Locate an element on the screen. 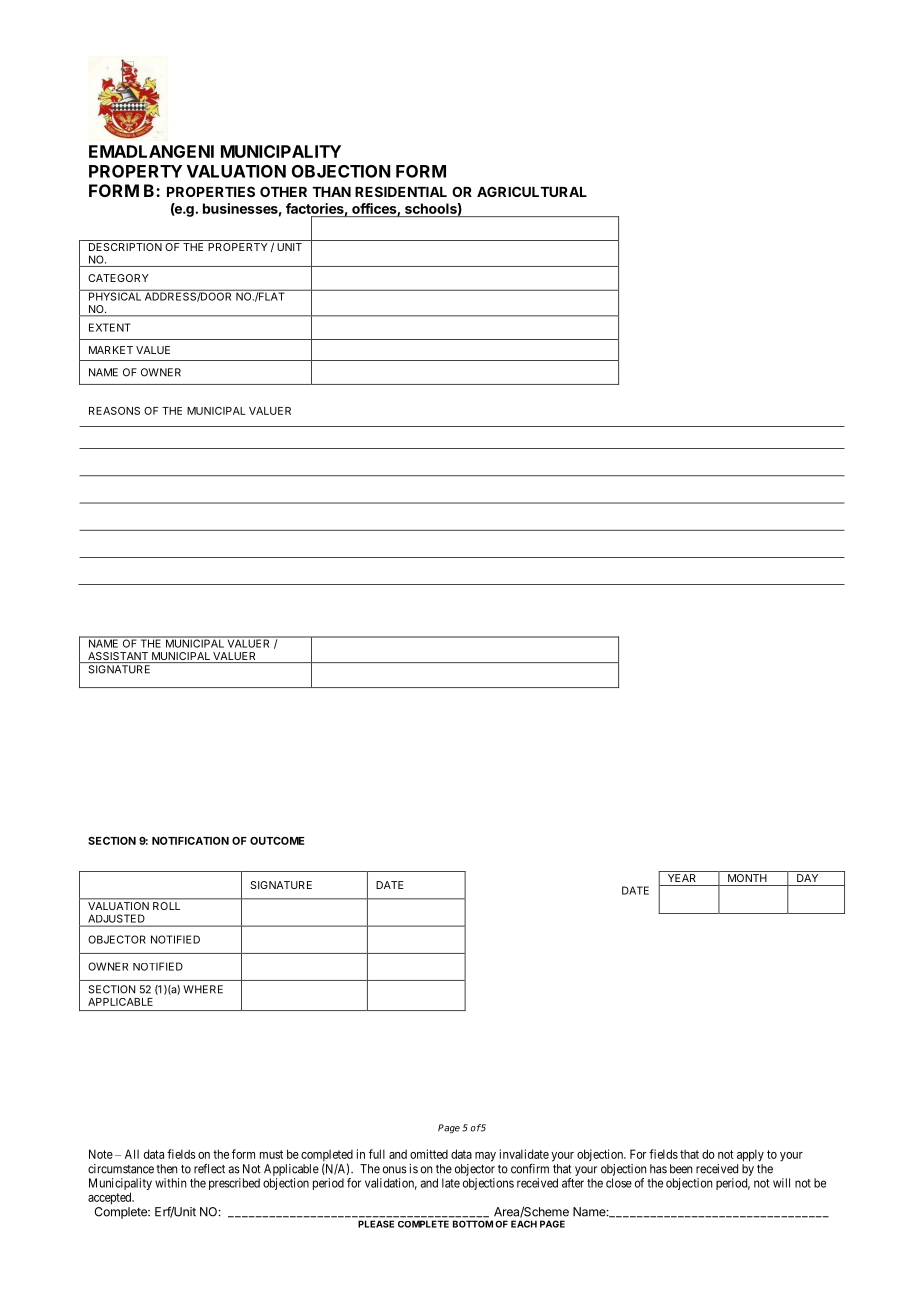  AGRICULTURAL is located at coordinates (532, 191).
